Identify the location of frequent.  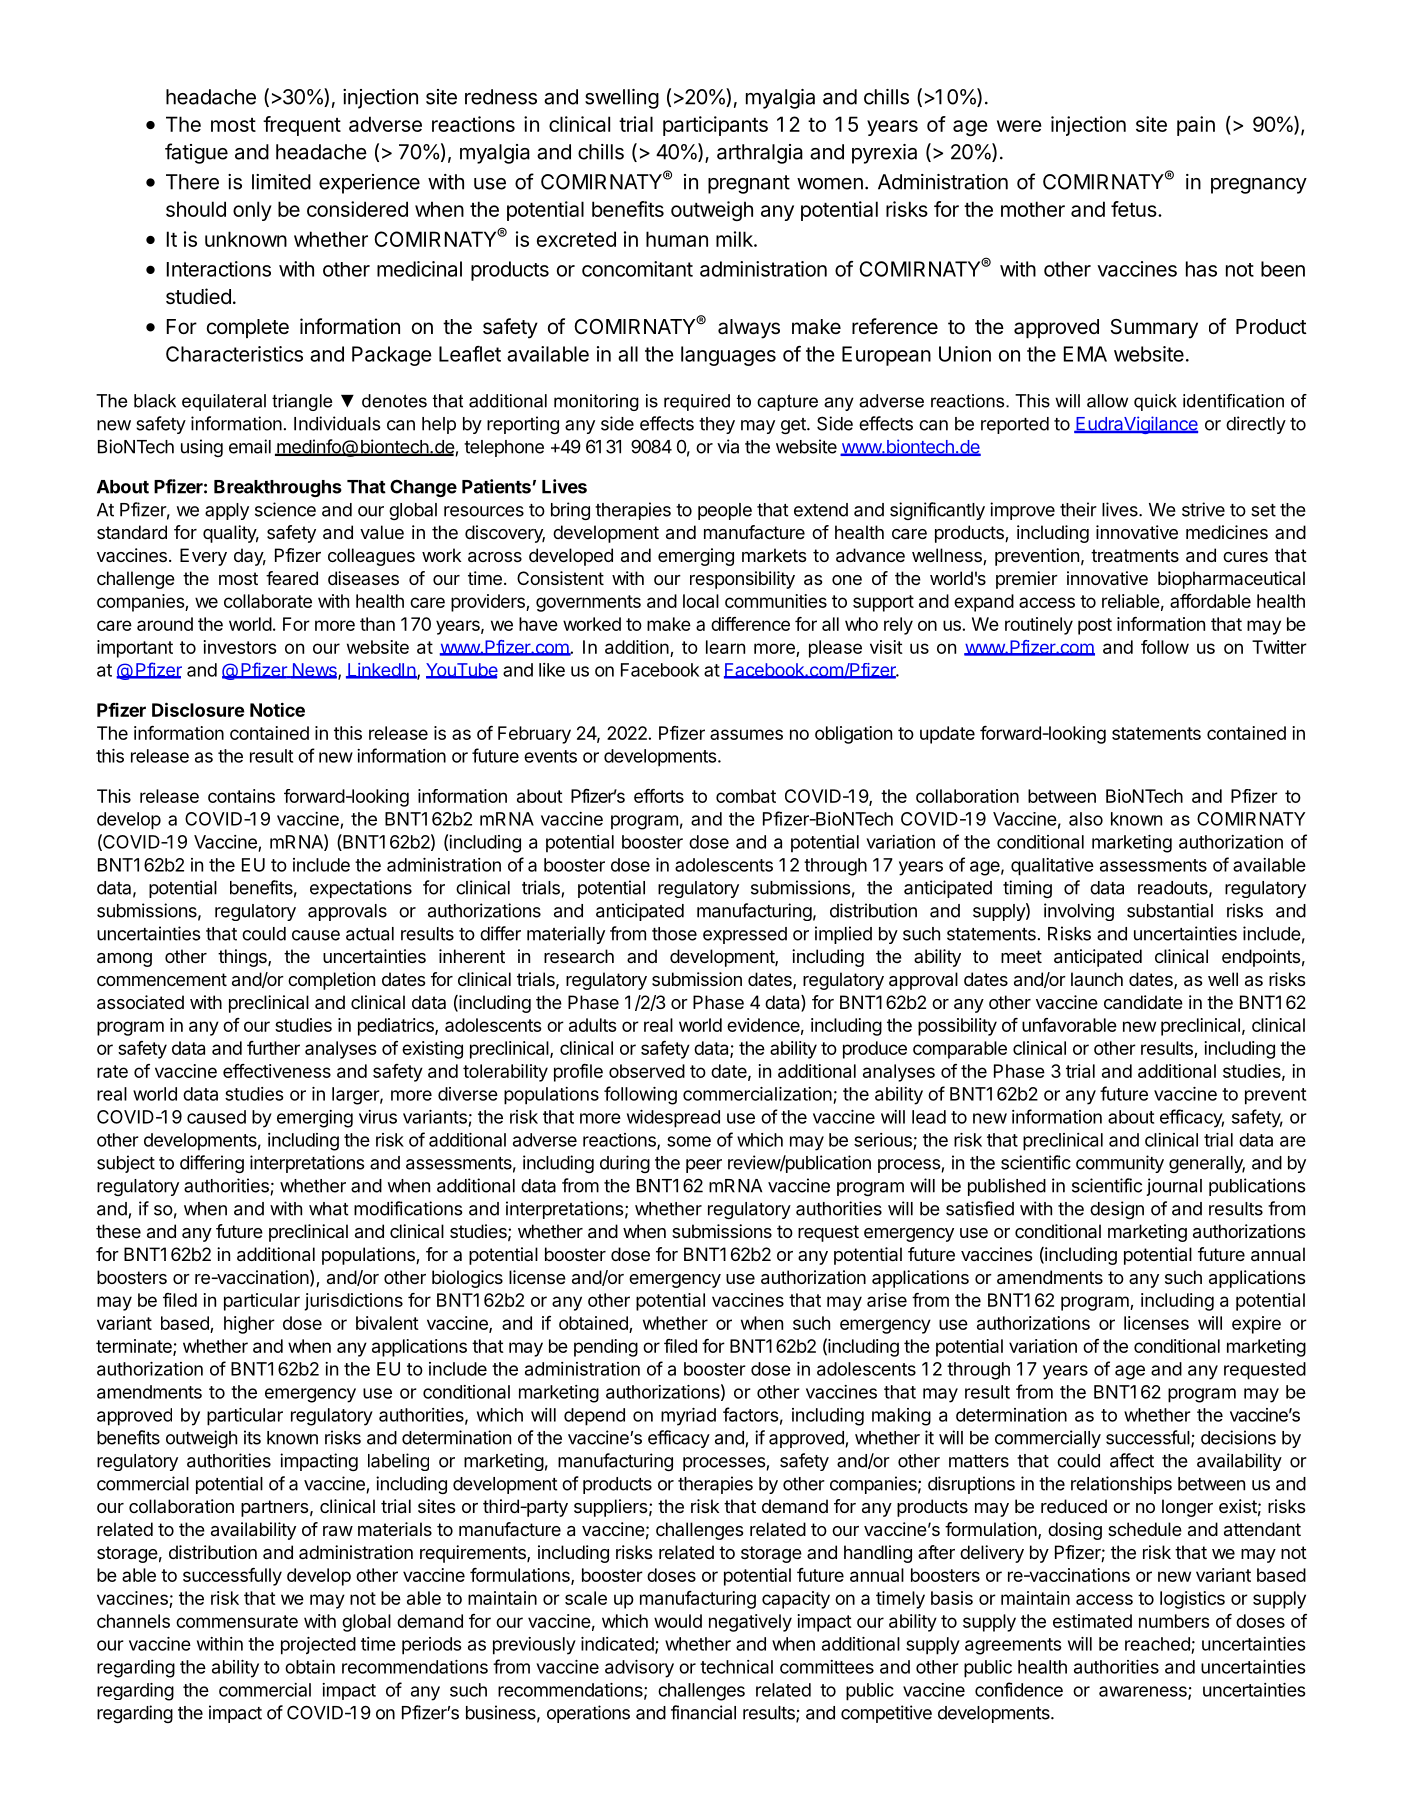
(302, 126).
